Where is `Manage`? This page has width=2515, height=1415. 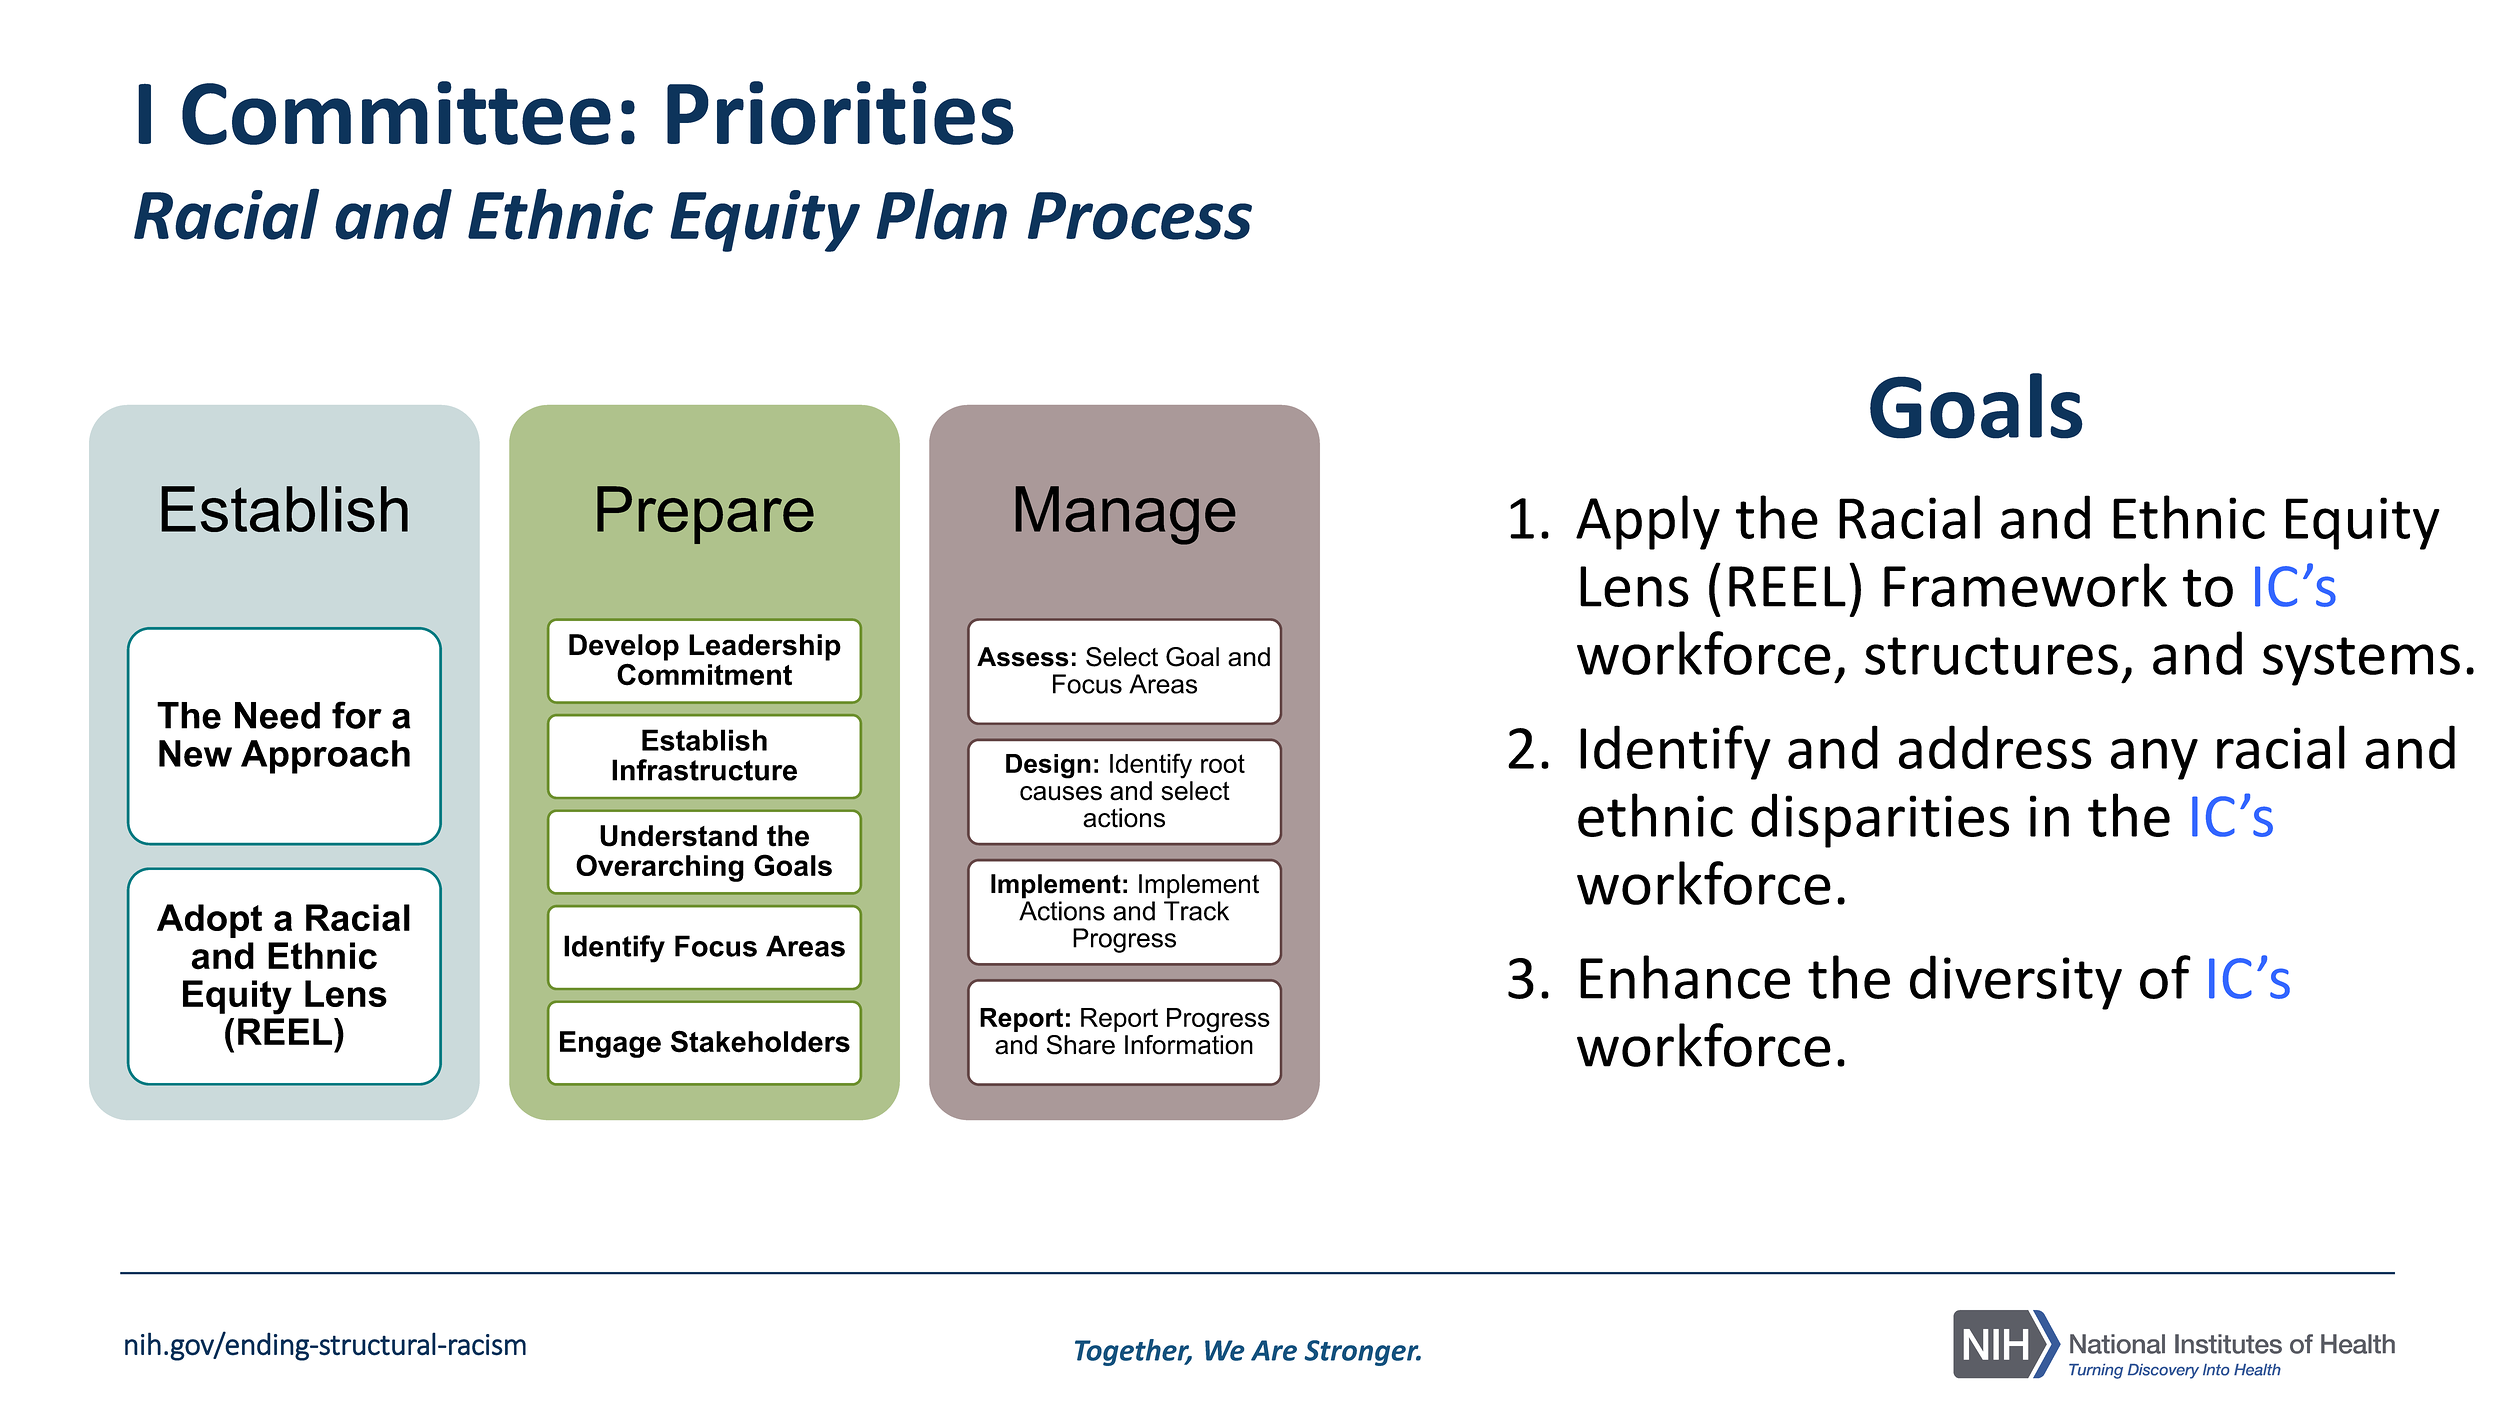 Manage is located at coordinates (1125, 515).
